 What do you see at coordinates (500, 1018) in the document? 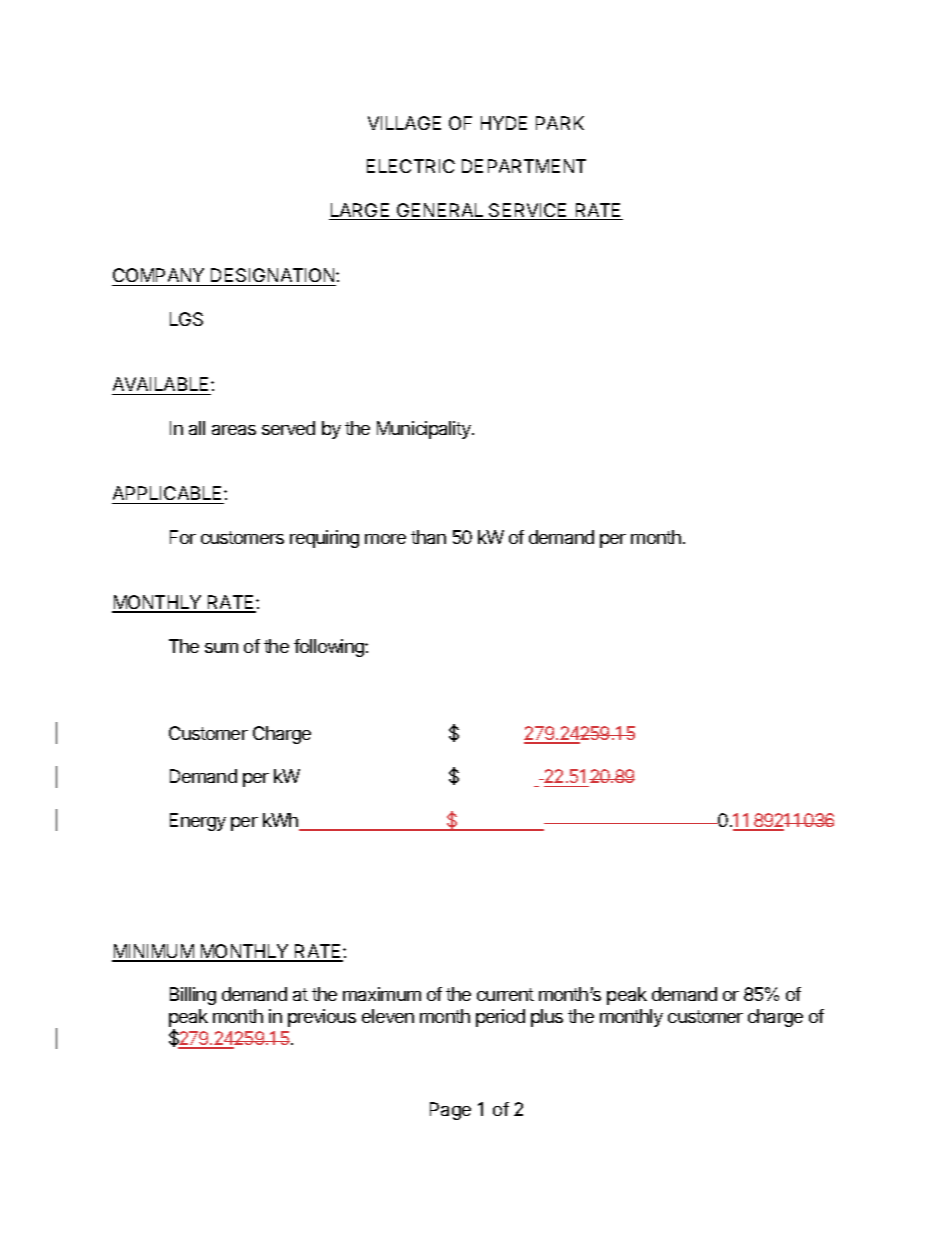
I see `period` at bounding box center [500, 1018].
